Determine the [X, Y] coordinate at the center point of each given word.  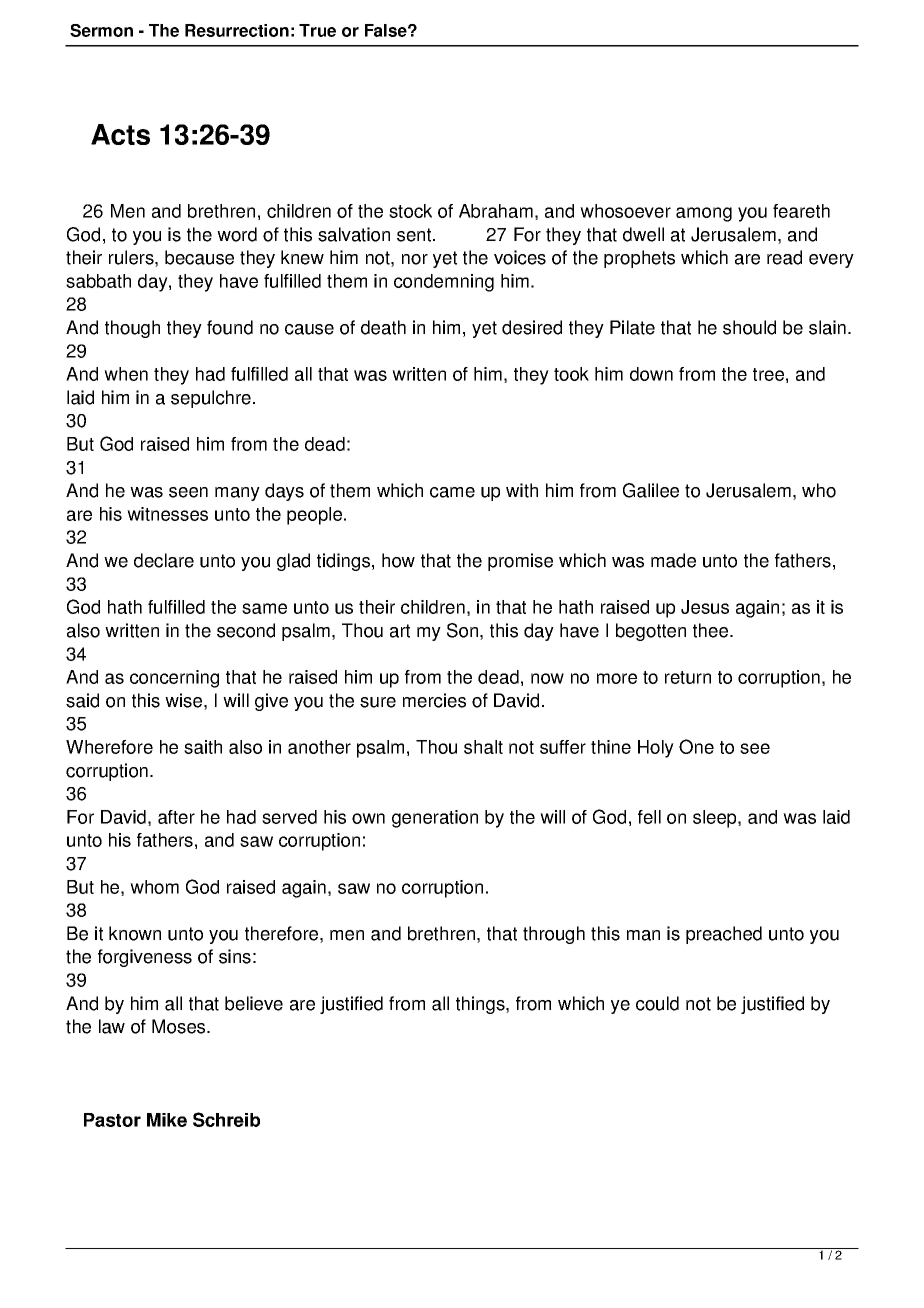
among [704, 214]
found [230, 327]
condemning [444, 283]
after [176, 817]
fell [649, 817]
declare [164, 560]
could [657, 1003]
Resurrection [237, 30]
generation [435, 819]
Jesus [705, 607]
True [317, 30]
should [749, 327]
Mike [167, 1120]
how [398, 560]
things [481, 1005]
